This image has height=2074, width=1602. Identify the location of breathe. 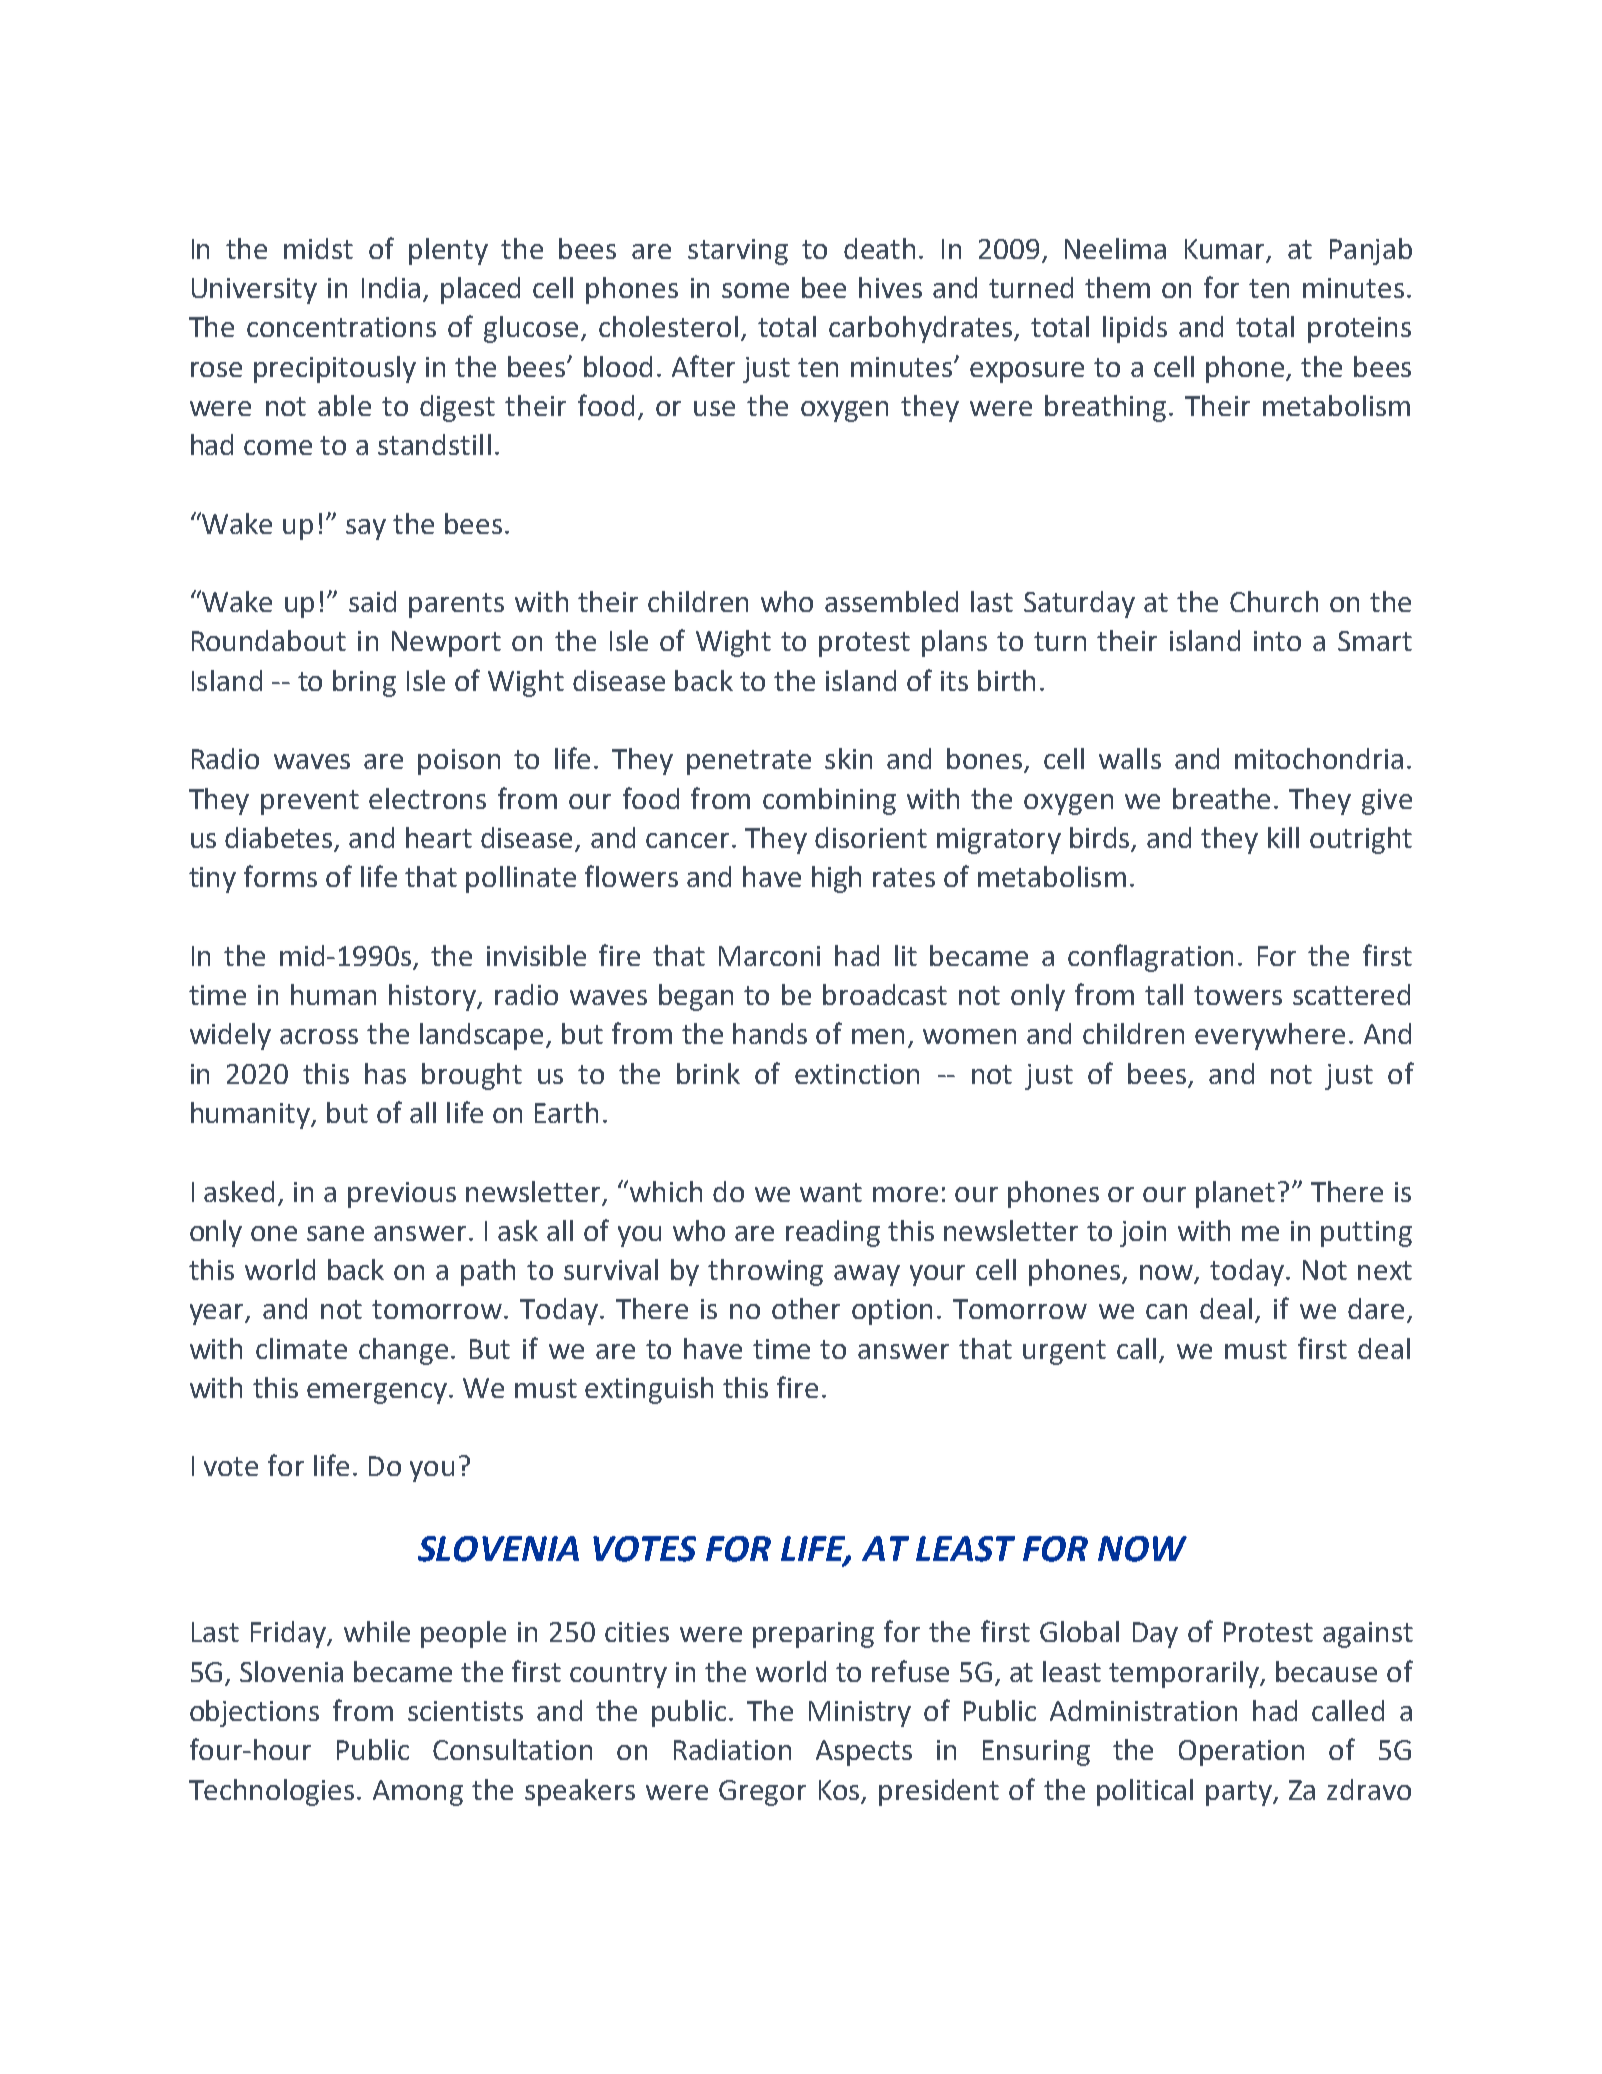
(1221, 798).
